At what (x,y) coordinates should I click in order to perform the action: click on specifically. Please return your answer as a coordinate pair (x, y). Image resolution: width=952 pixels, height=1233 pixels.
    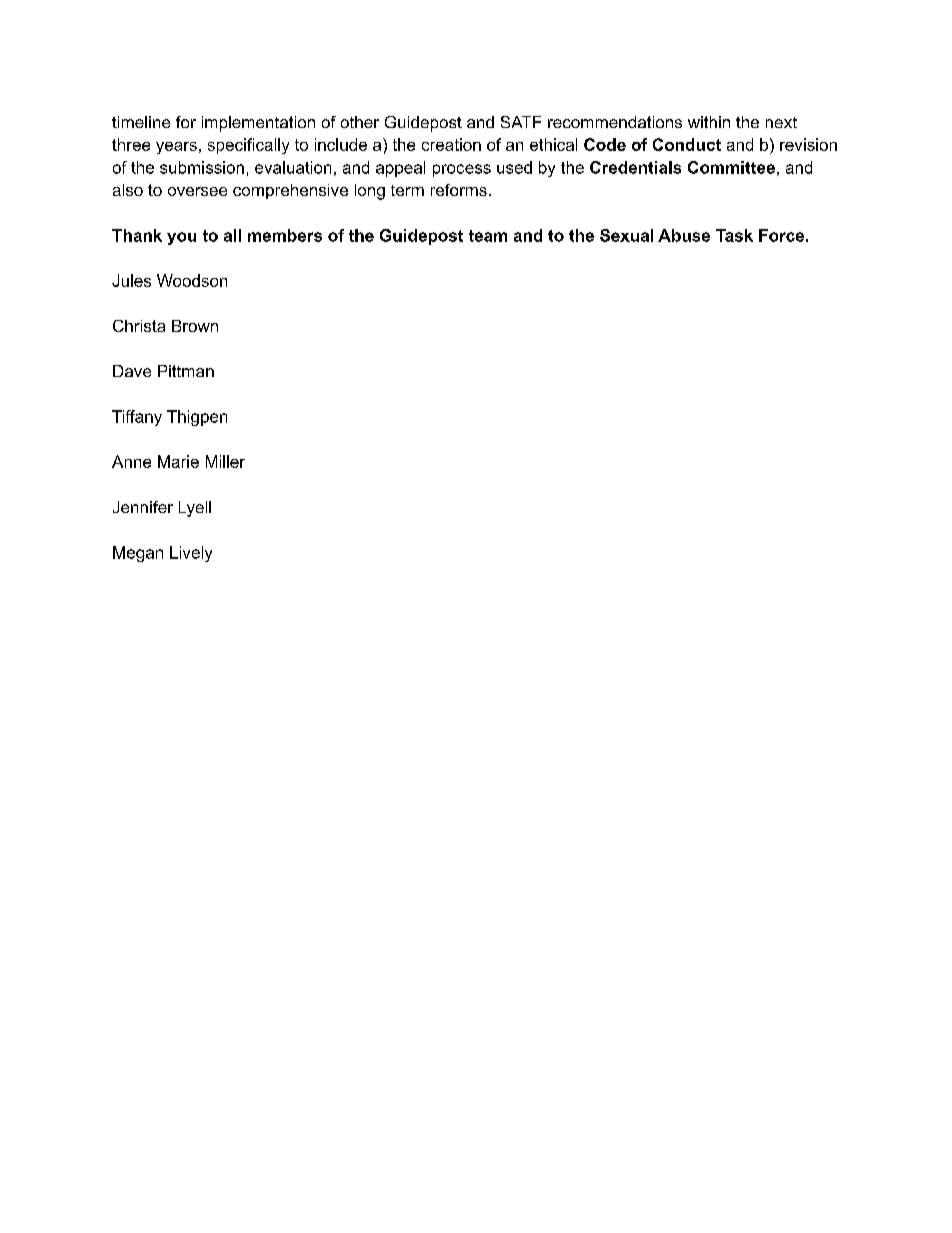
    Looking at the image, I should click on (248, 146).
